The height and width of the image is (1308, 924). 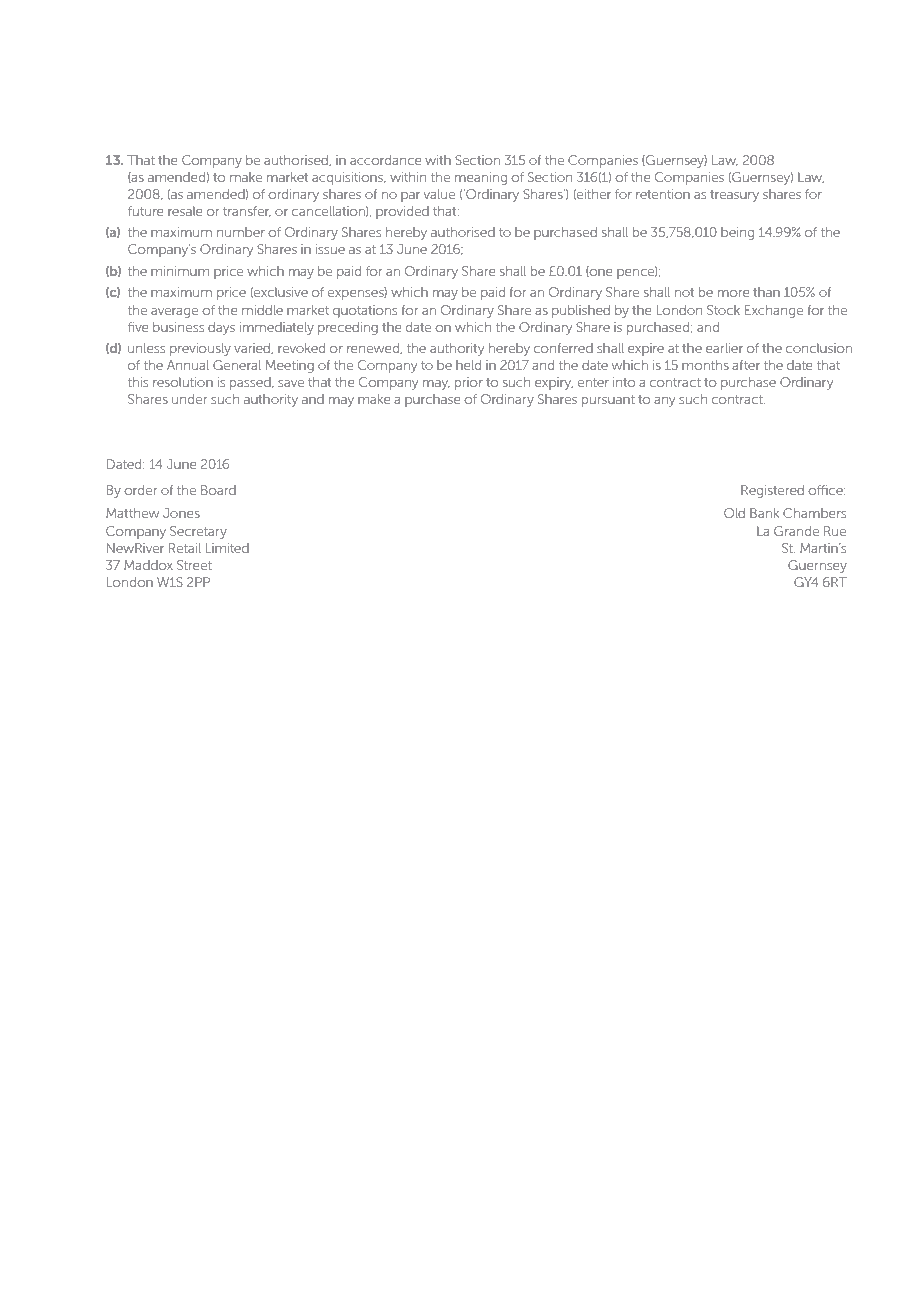 I want to click on under, so click(x=189, y=399).
